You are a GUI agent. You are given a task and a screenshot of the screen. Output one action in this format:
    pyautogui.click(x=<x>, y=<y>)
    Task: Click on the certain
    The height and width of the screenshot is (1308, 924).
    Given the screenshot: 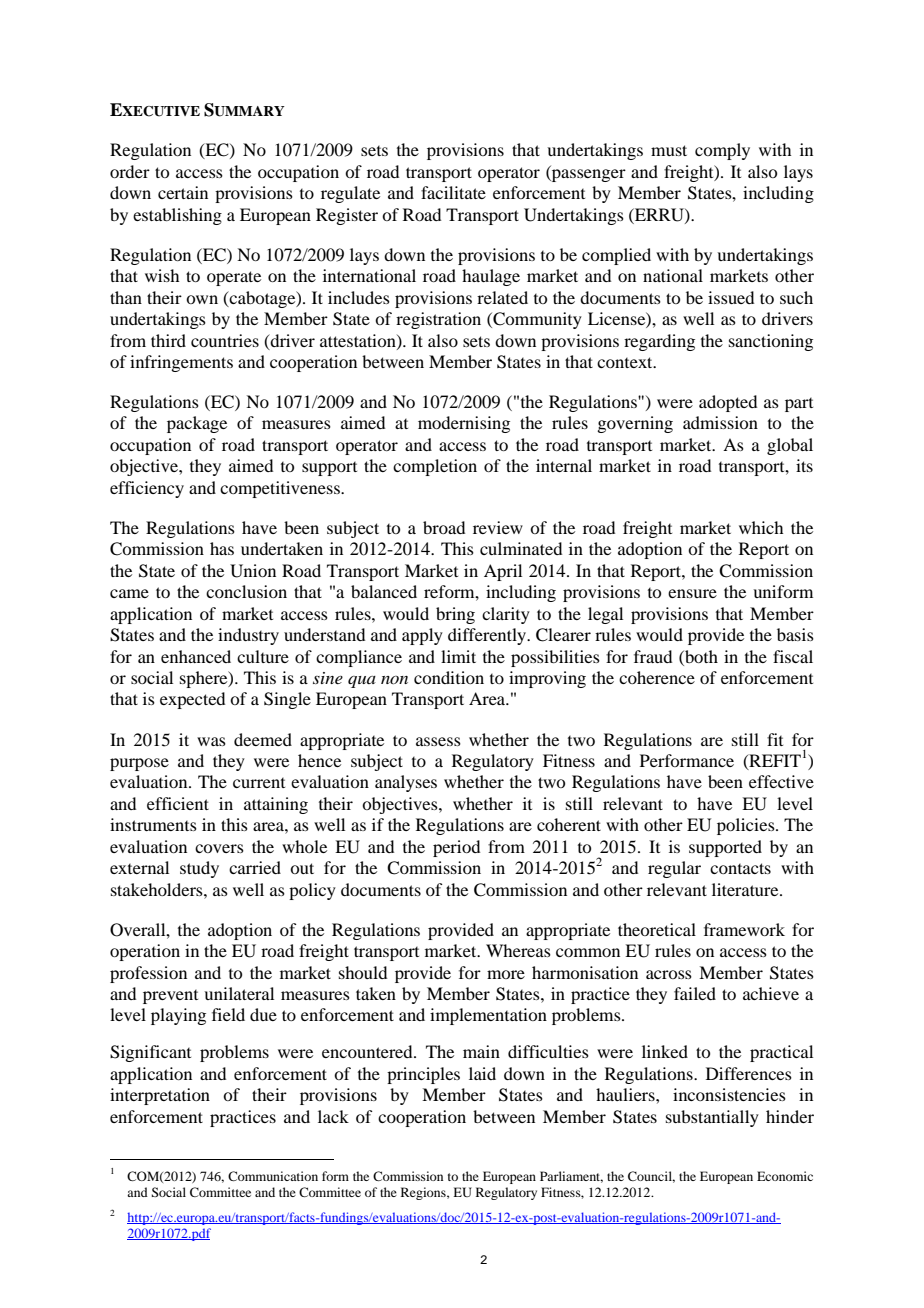 What is the action you would take?
    pyautogui.click(x=183, y=192)
